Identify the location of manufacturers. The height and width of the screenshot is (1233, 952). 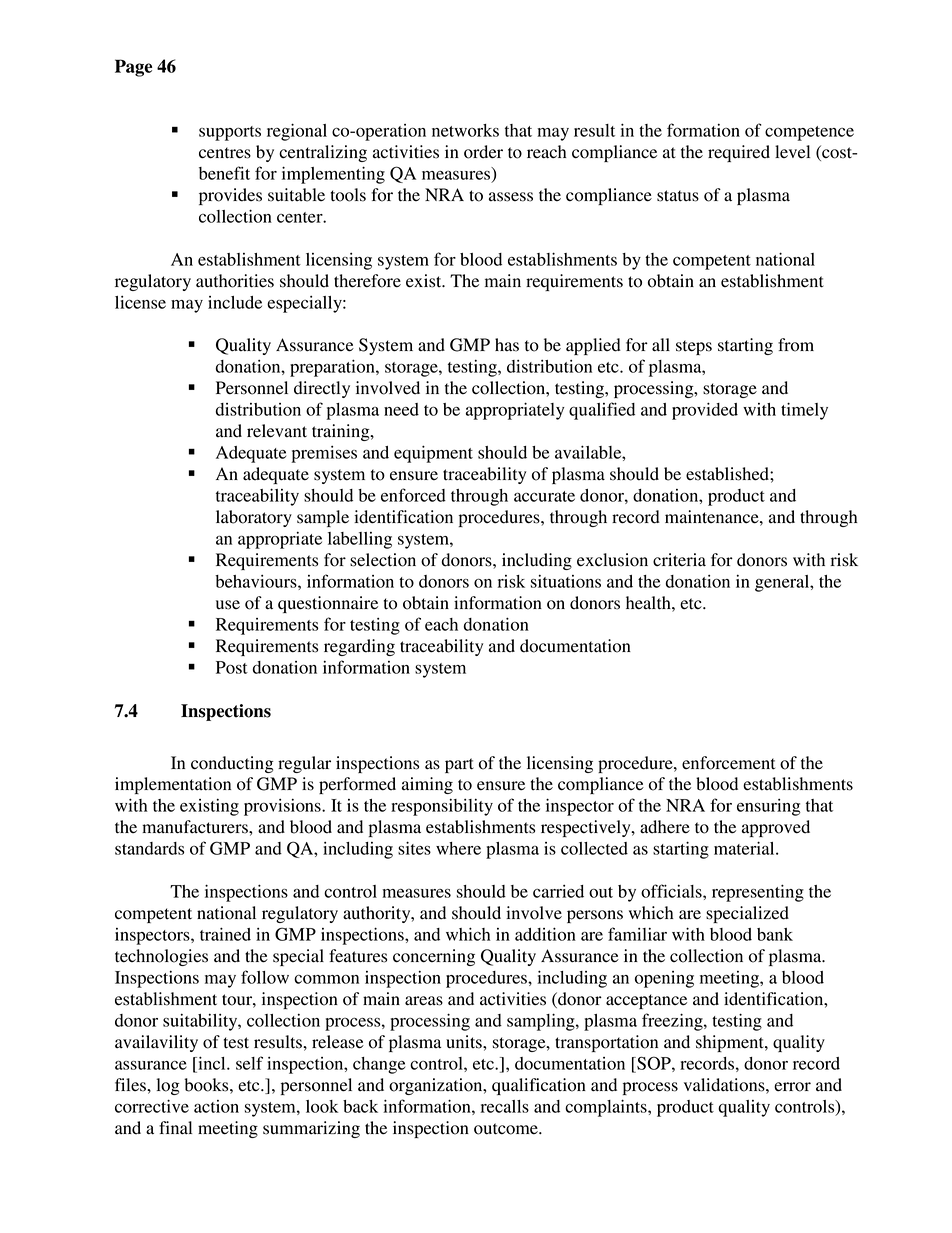
(196, 827).
